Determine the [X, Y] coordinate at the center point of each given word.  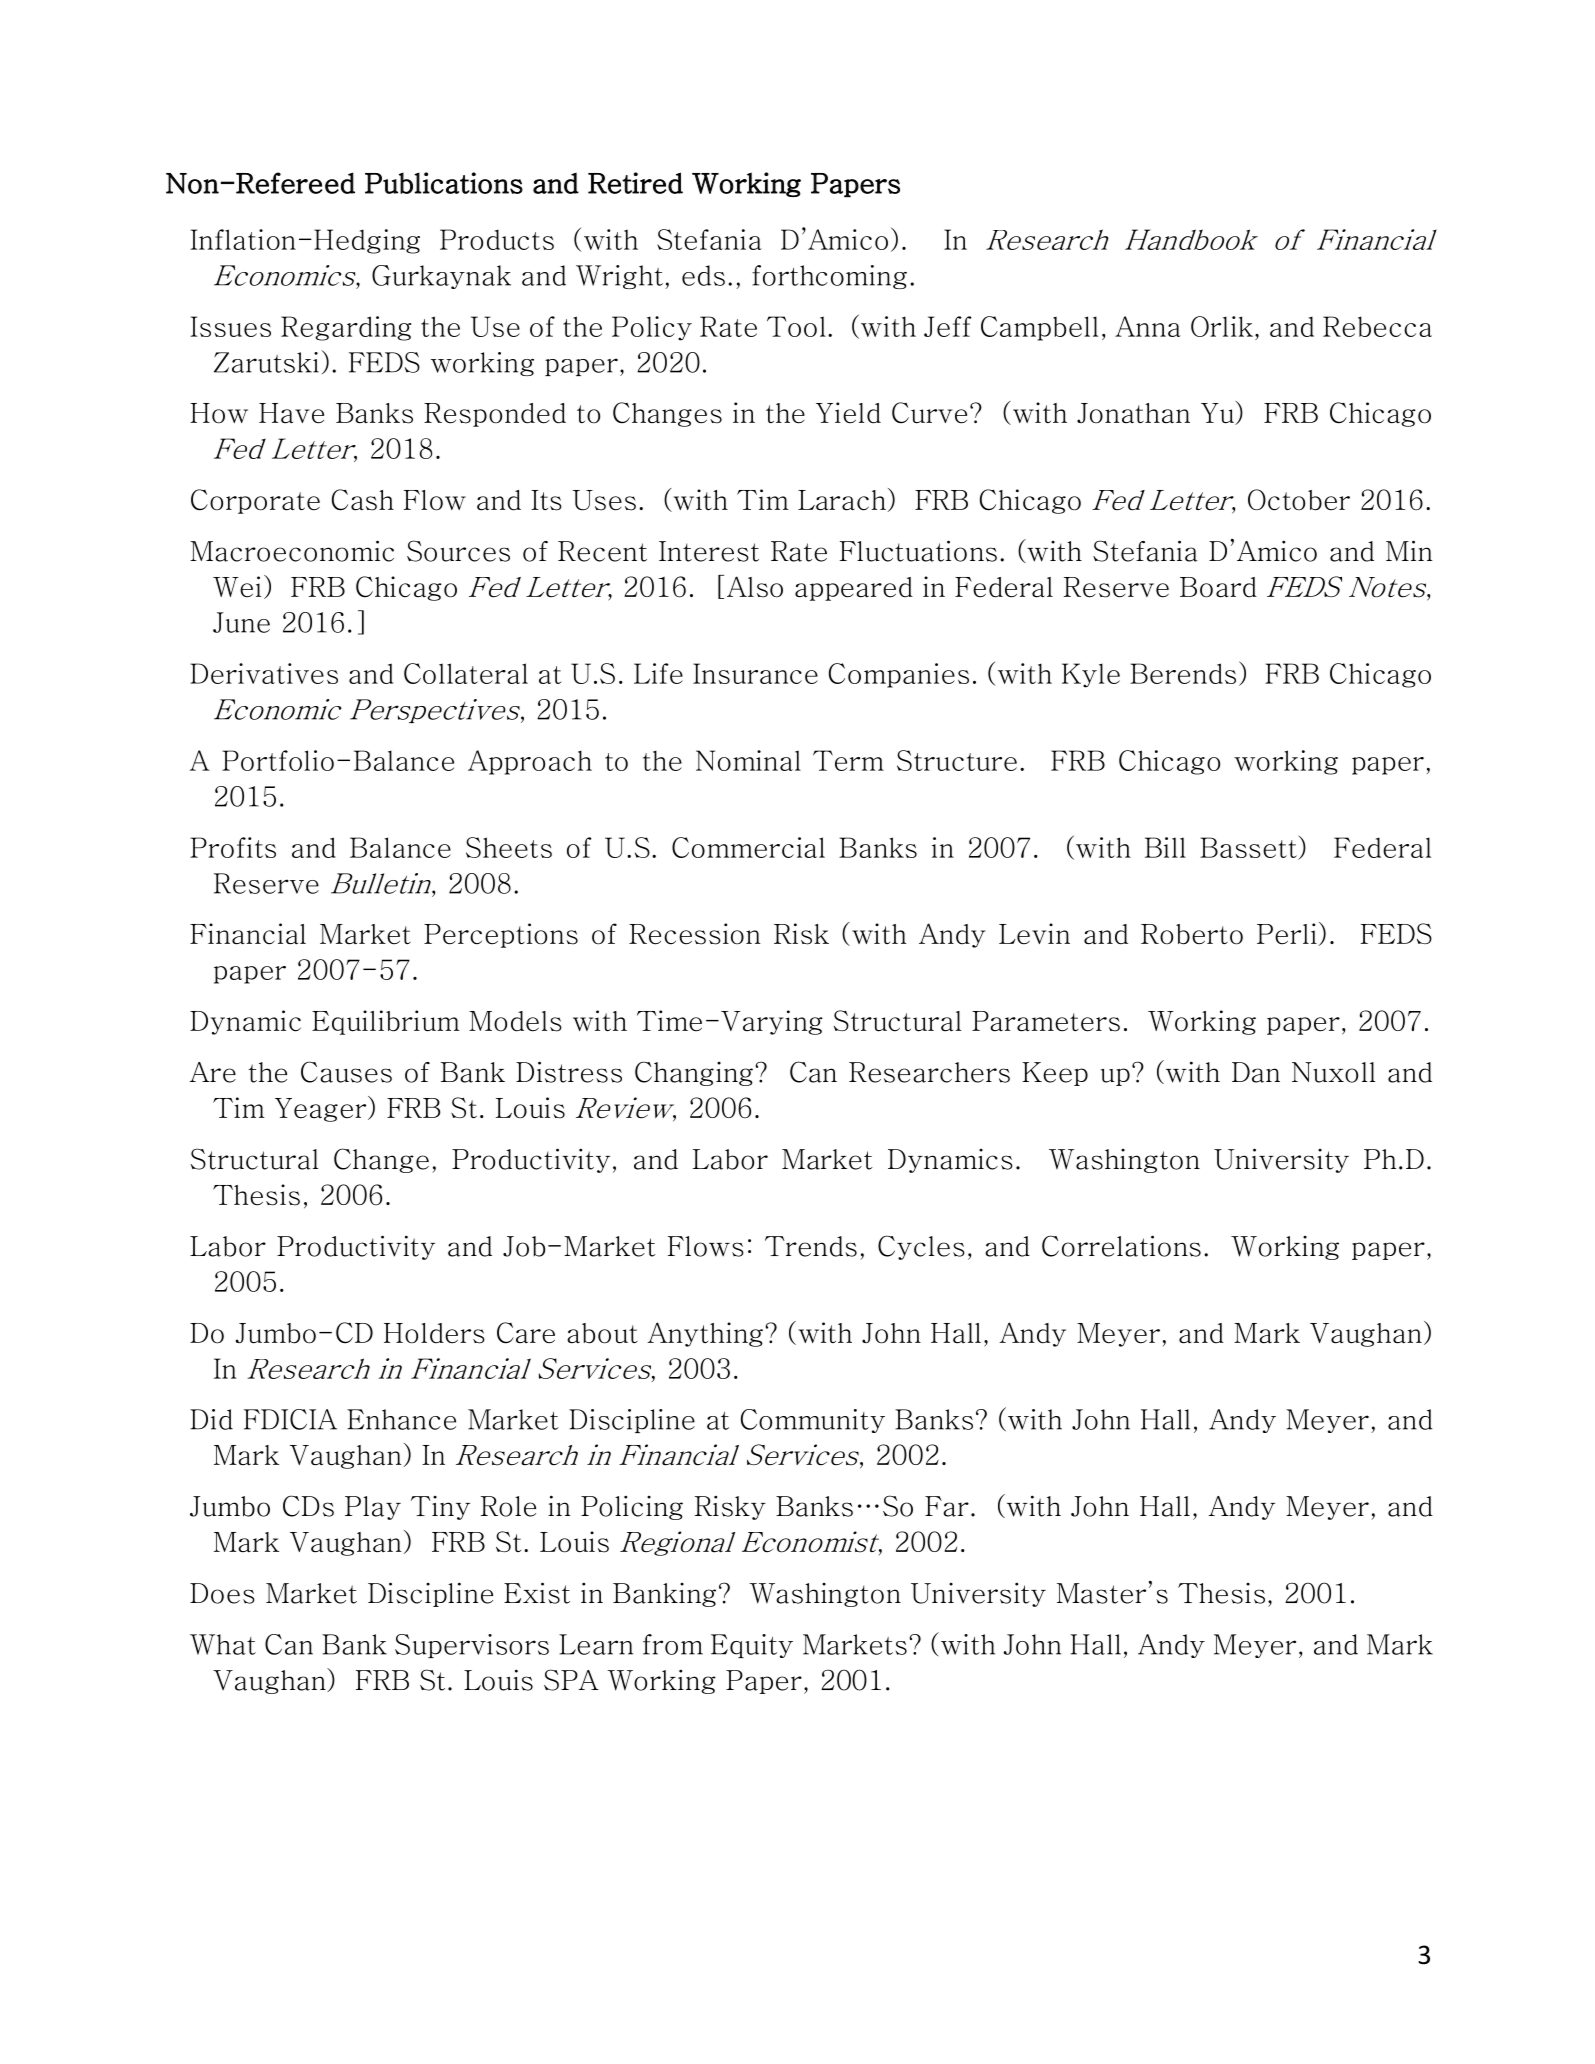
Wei [237, 586]
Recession [695, 934]
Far [947, 1506]
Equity [752, 1646]
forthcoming [829, 277]
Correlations [1121, 1246]
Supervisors [472, 1646]
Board [1218, 587]
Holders [434, 1333]
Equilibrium [386, 1022]
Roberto [1192, 934]
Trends [811, 1246]
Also [755, 587]
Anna [1148, 326]
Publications [444, 183]
